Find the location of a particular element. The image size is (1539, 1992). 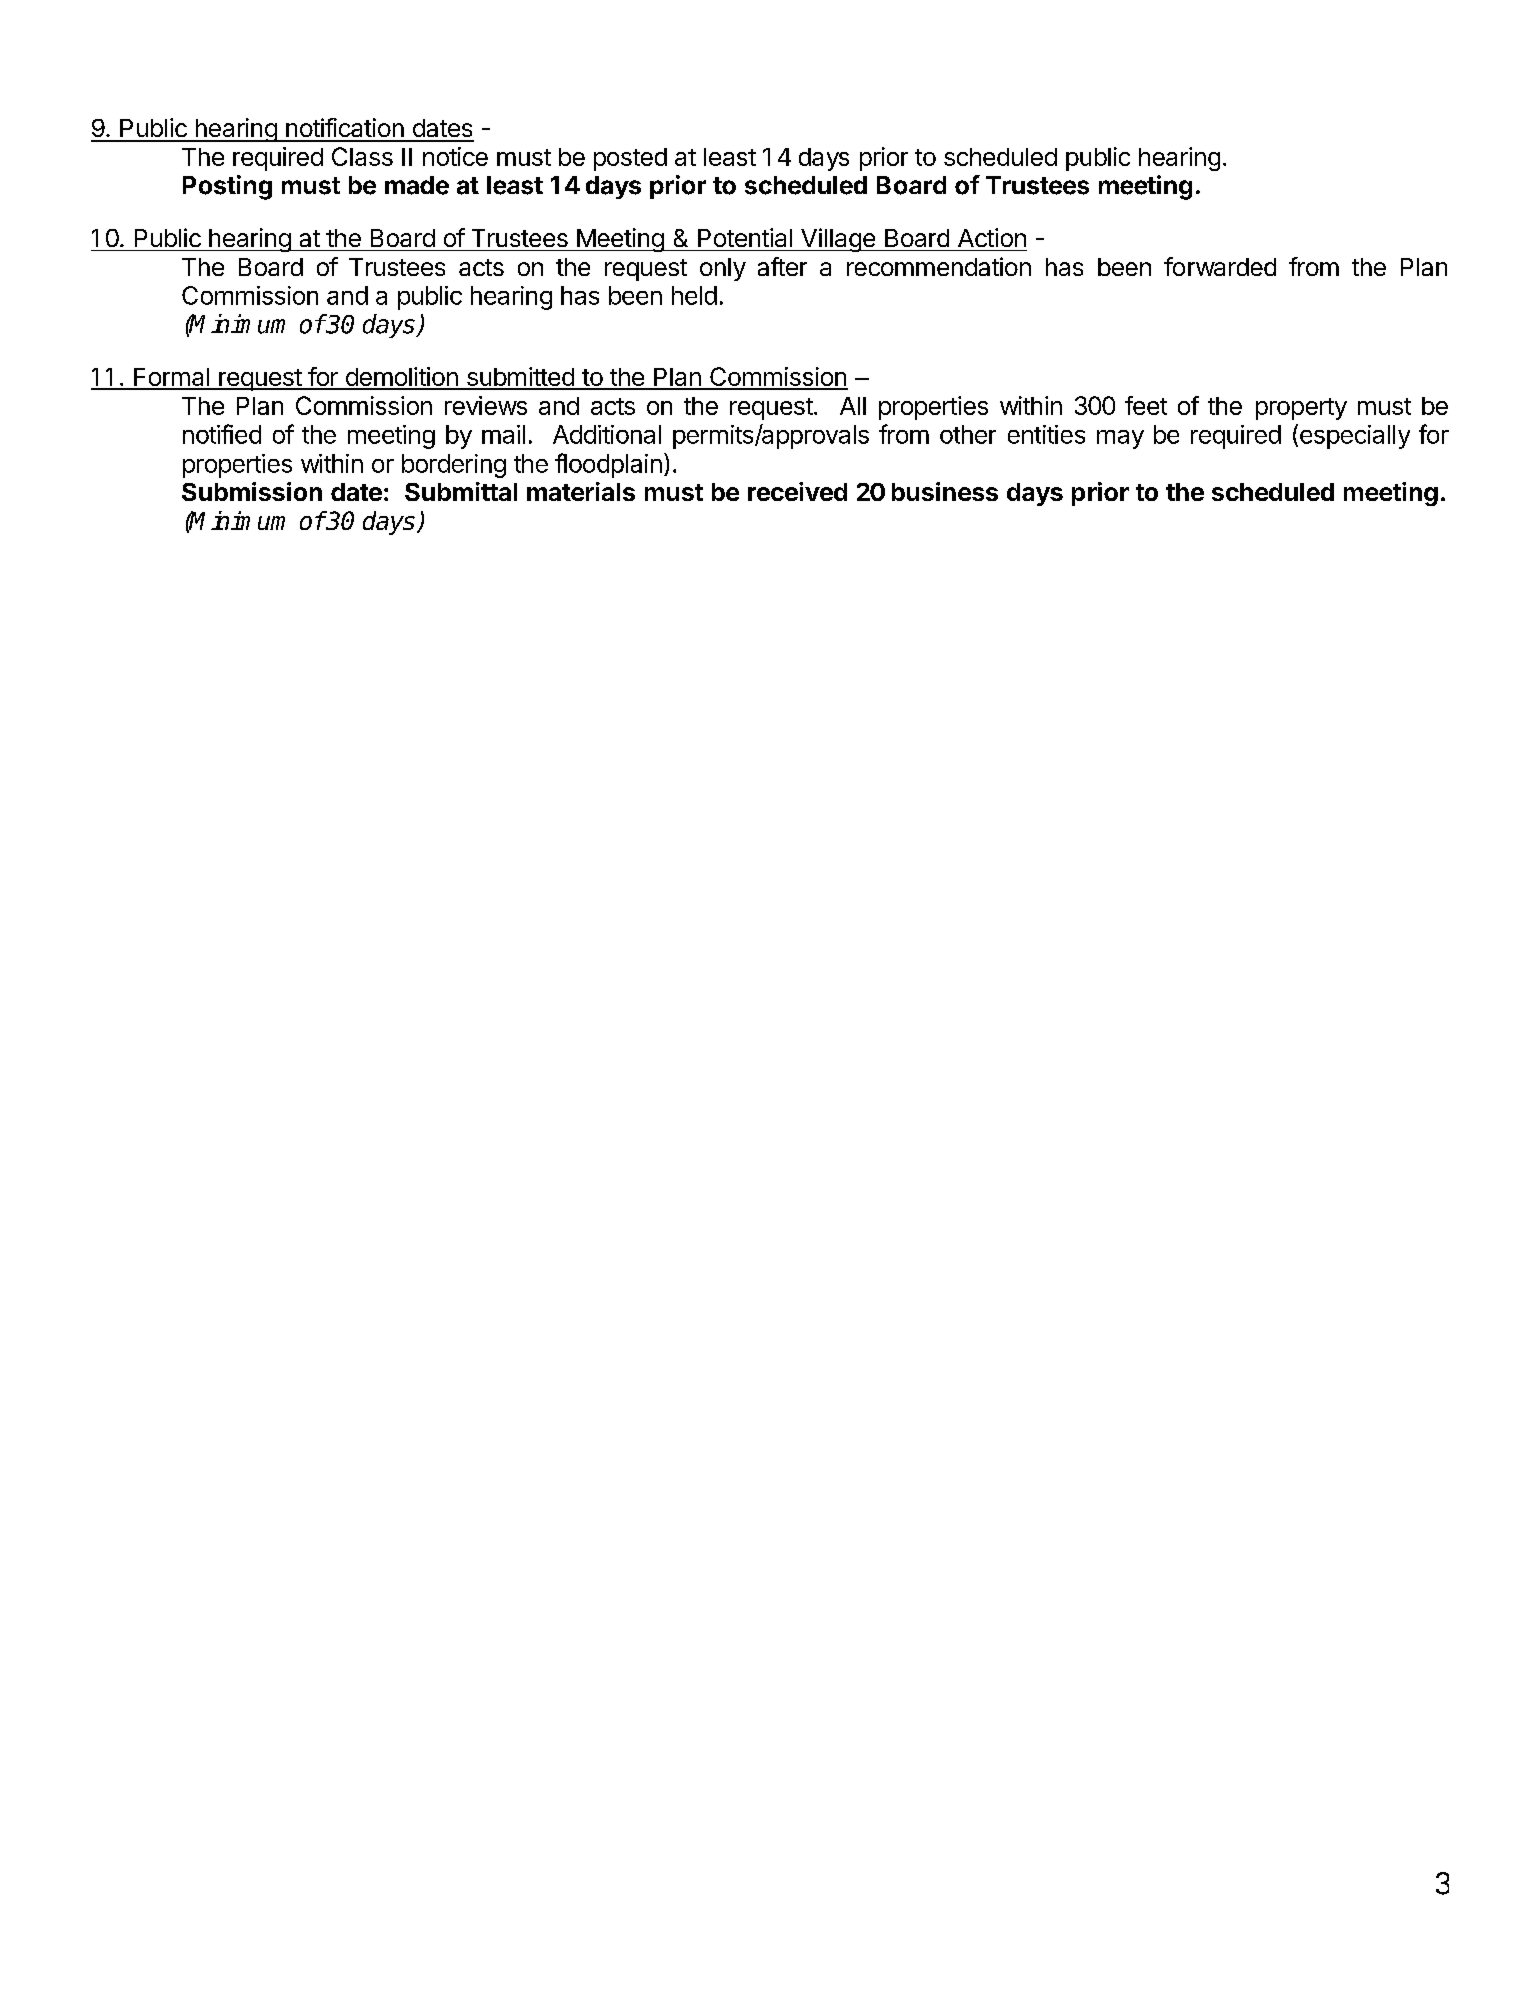

held is located at coordinates (694, 295).
